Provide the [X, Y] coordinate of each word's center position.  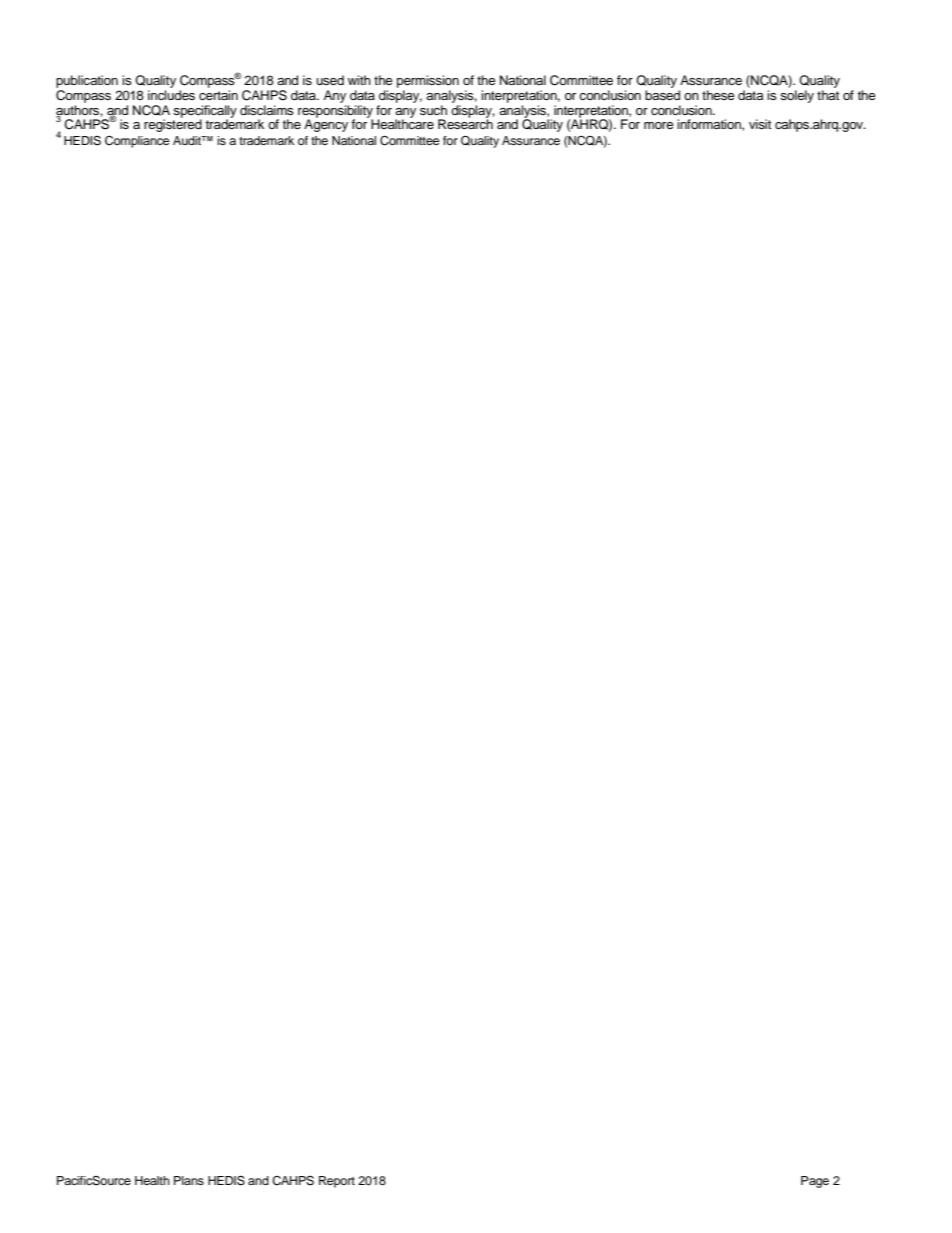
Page [815, 1182]
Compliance [137, 142]
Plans [189, 1180]
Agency [326, 124]
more [659, 125]
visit [760, 124]
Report [337, 1182]
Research [465, 123]
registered [173, 124]
